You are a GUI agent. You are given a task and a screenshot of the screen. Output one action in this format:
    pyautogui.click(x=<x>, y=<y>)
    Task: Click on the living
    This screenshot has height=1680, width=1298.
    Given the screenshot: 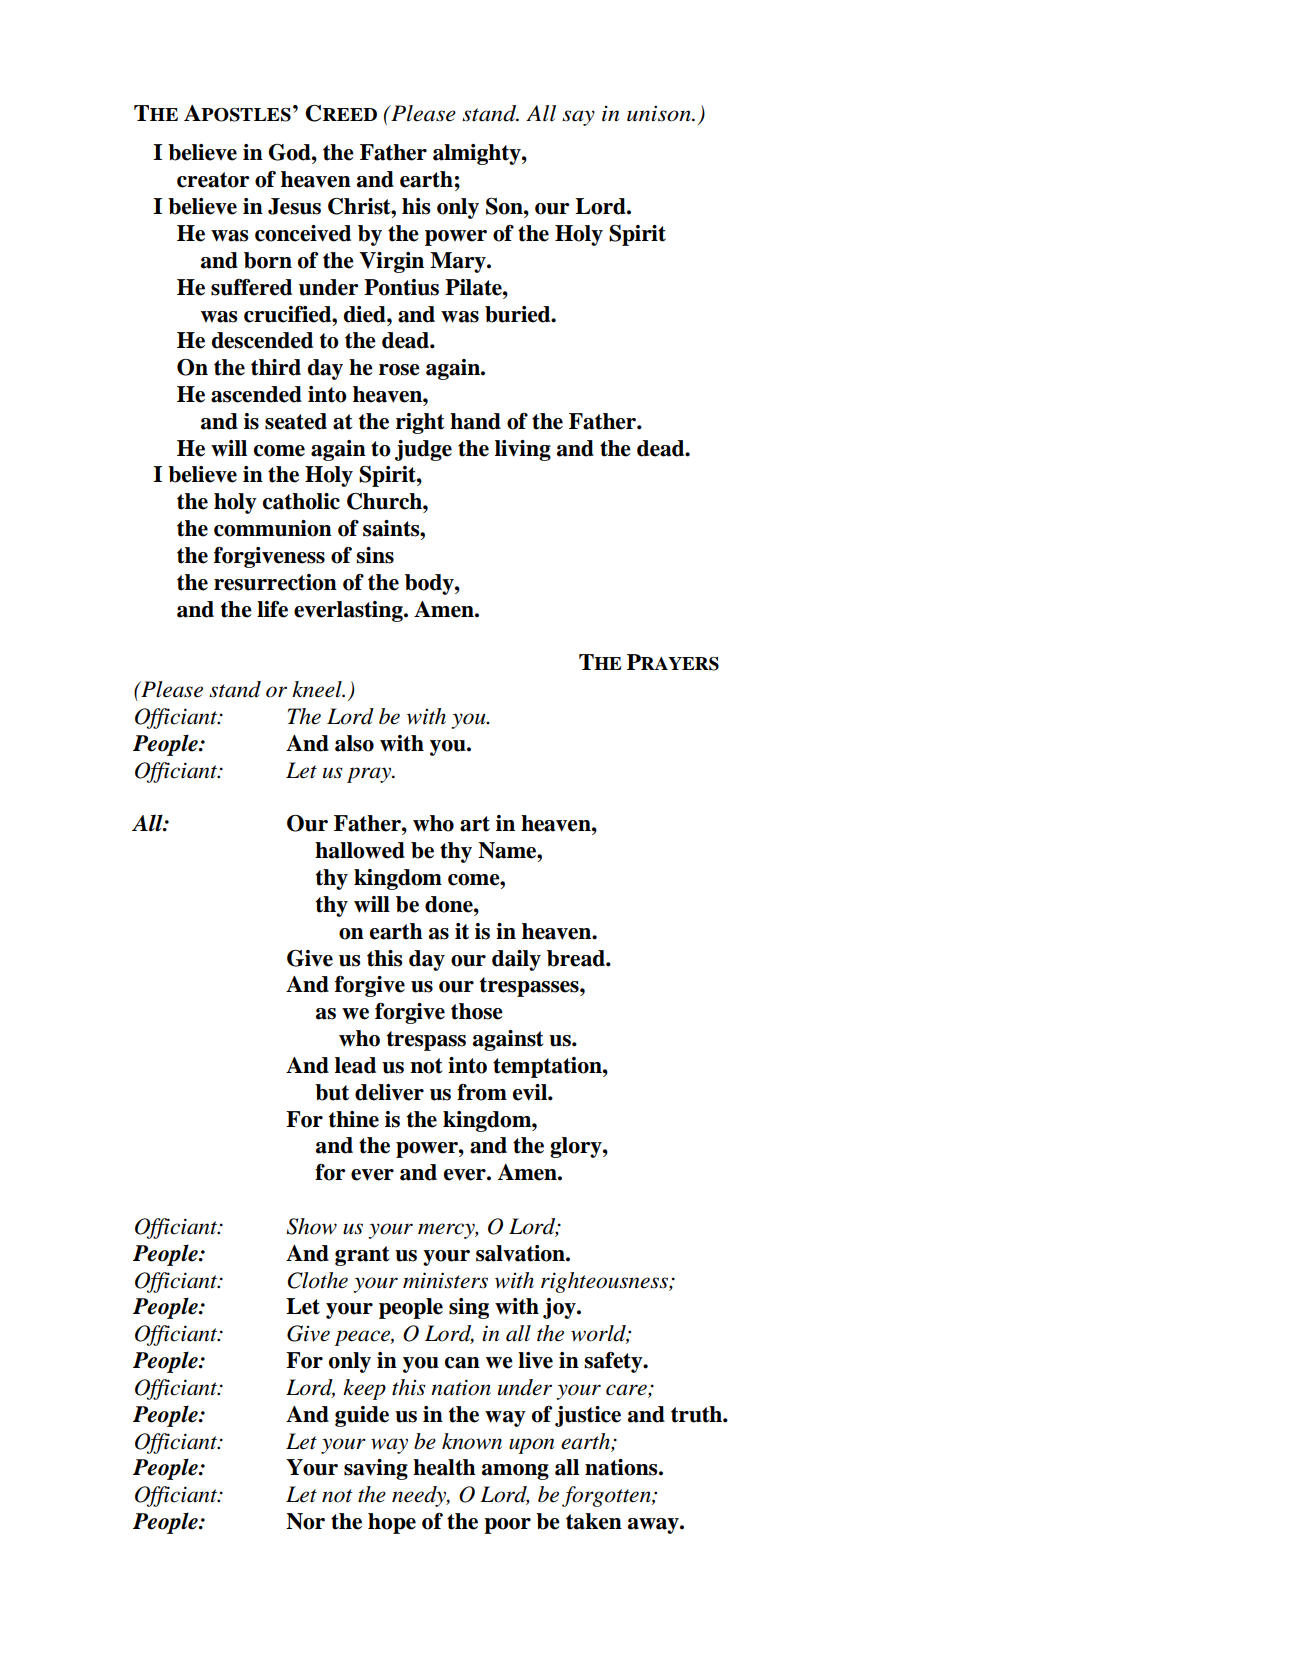 What is the action you would take?
    pyautogui.click(x=523, y=450)
